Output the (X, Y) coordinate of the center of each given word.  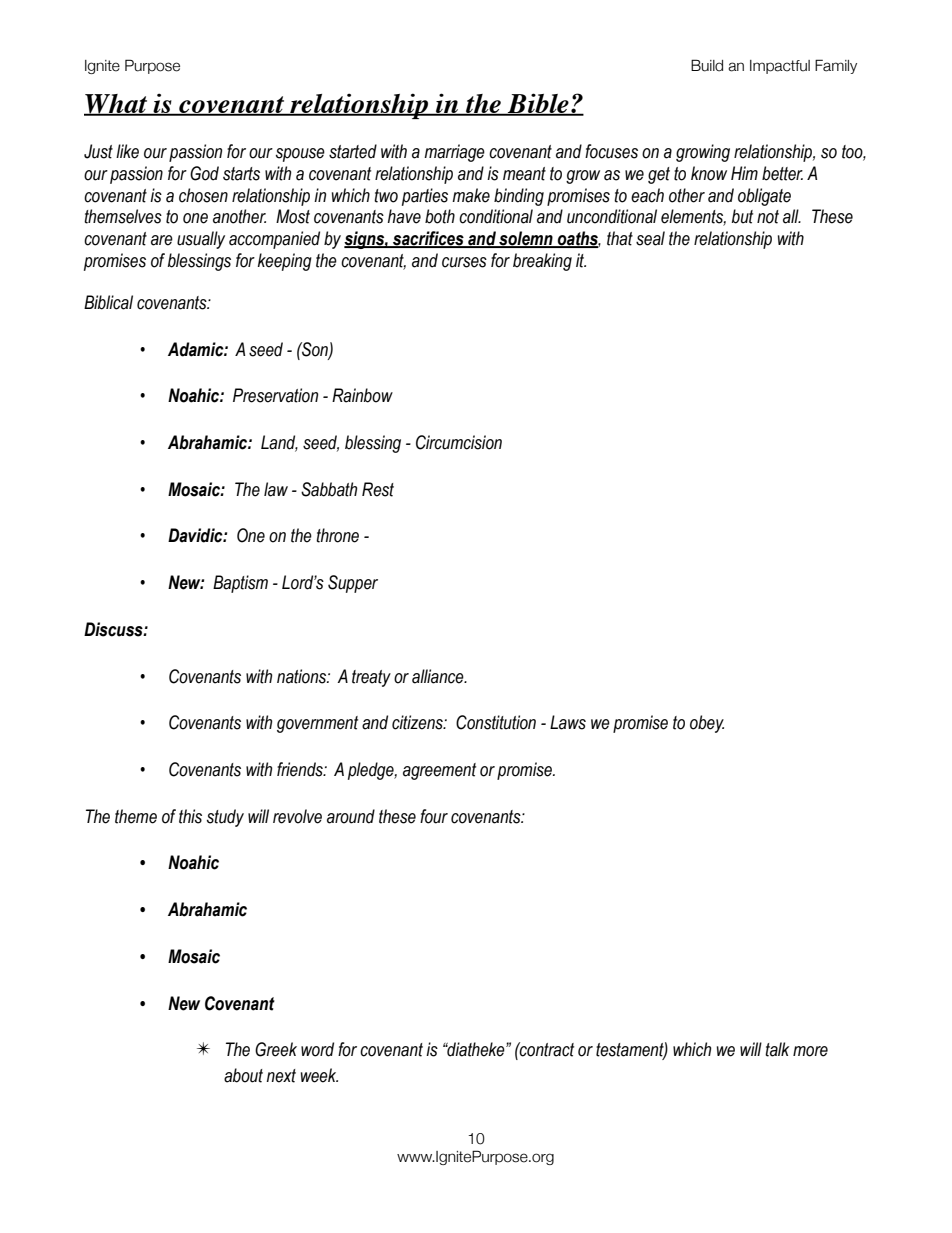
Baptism (240, 584)
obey (707, 724)
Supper (353, 584)
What (117, 105)
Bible (538, 104)
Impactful (780, 67)
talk (777, 1049)
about (243, 1075)
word (317, 1049)
